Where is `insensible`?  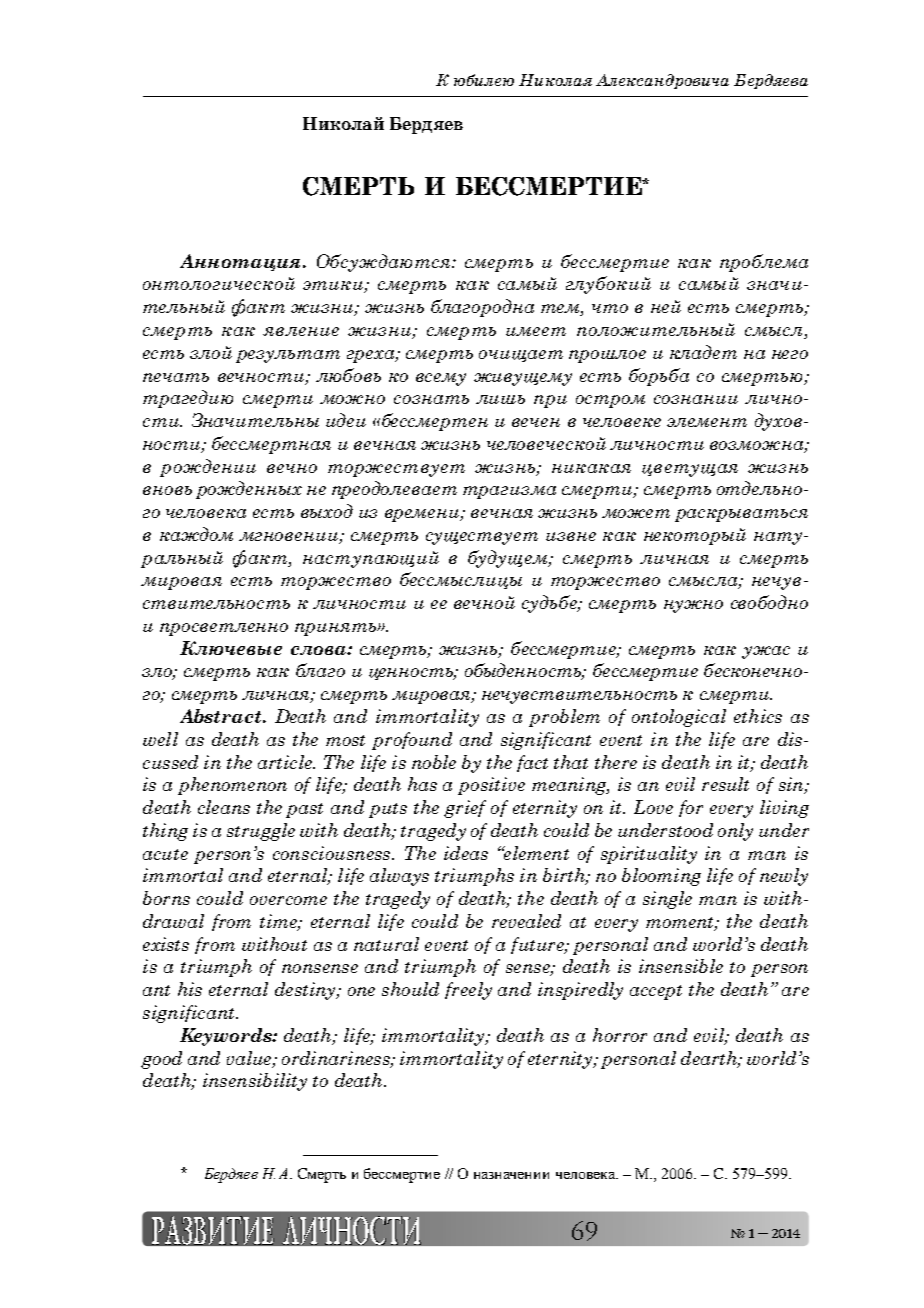
insensible is located at coordinates (681, 966).
